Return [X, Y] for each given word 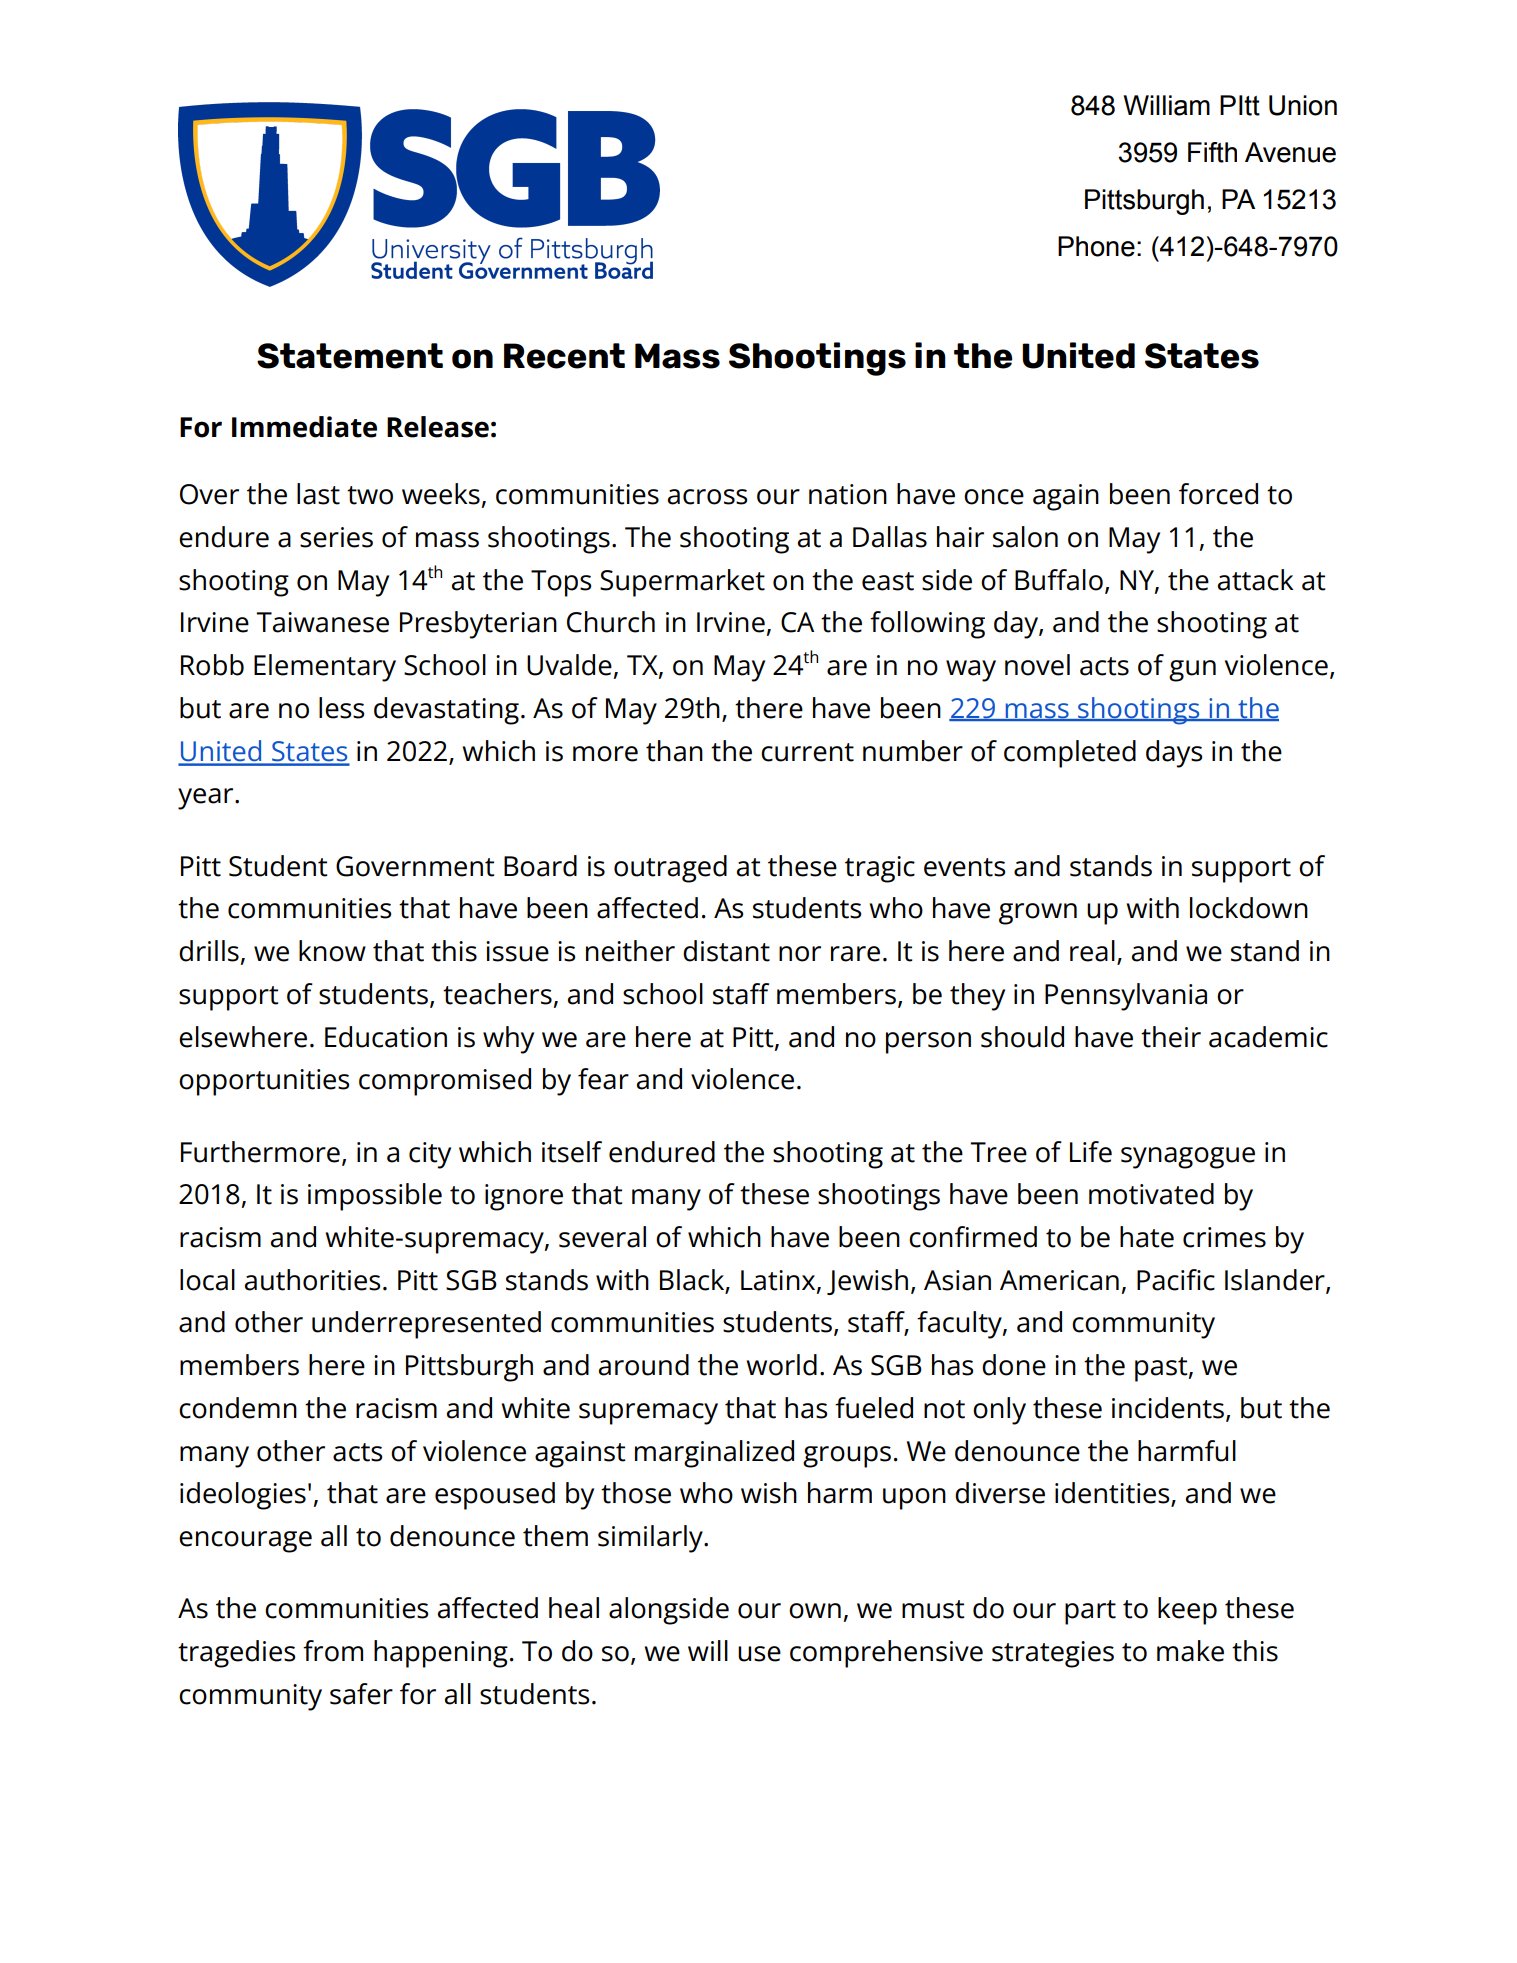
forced [1218, 494]
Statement [350, 356]
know [332, 951]
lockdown [1249, 908]
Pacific [1176, 1280]
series [336, 537]
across [707, 497]
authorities [312, 1280]
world [781, 1365]
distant [726, 951]
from [333, 1651]
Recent [564, 356]
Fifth [1212, 152]
